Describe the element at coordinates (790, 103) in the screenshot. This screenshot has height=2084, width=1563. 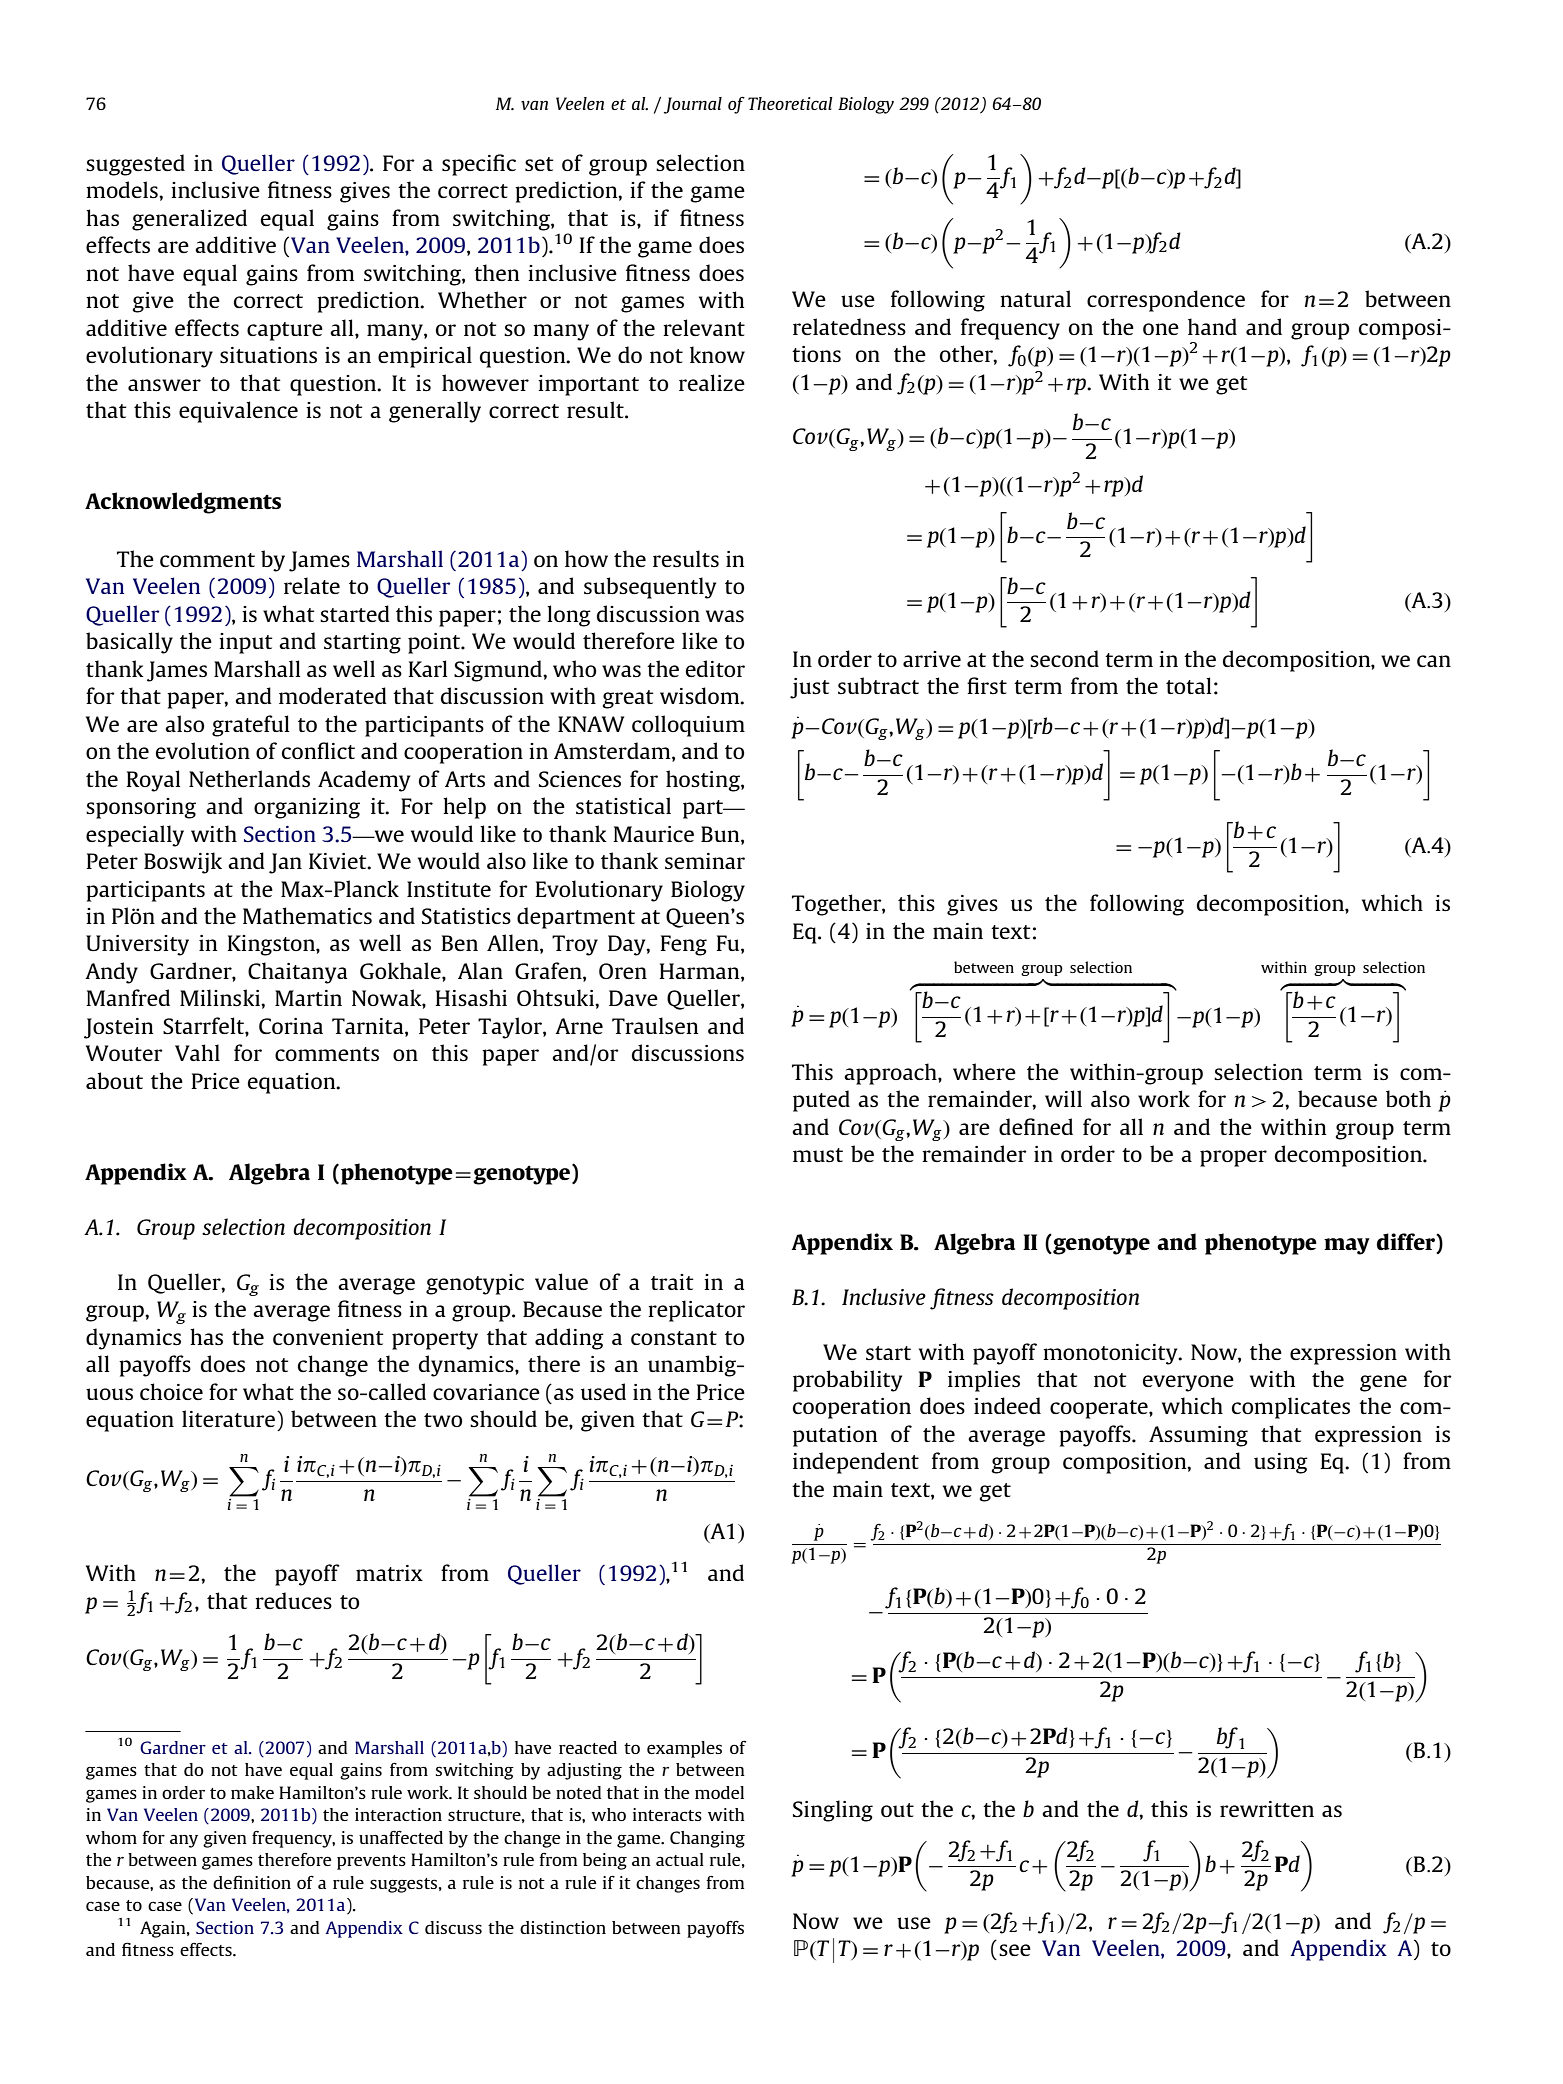
I see `Theoretical` at that location.
